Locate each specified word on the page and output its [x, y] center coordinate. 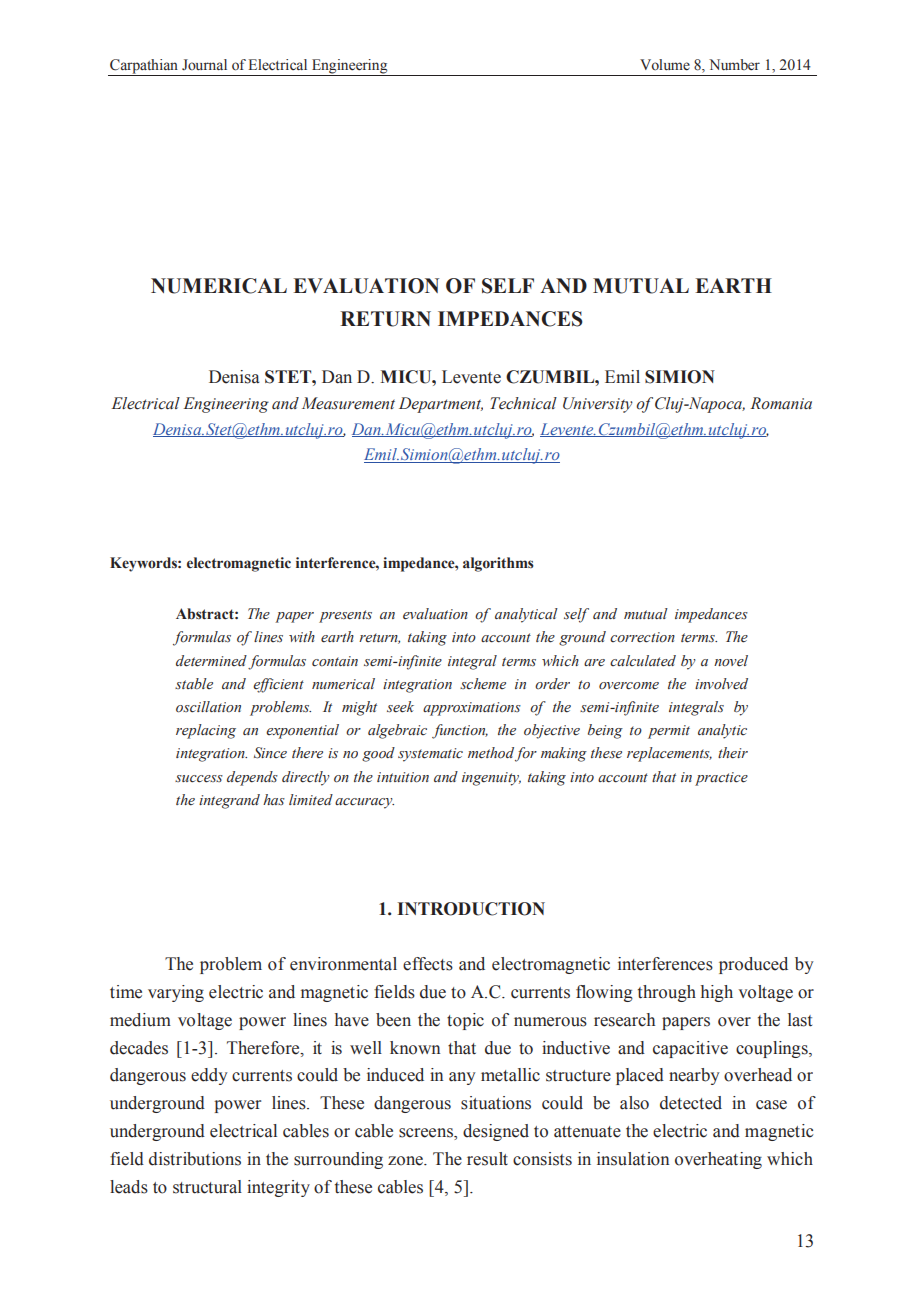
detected [691, 1103]
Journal [204, 65]
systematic [430, 755]
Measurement [348, 403]
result [487, 1159]
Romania [781, 403]
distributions [195, 1159]
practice [721, 779]
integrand [229, 801]
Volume [665, 65]
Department [441, 405]
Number [734, 65]
